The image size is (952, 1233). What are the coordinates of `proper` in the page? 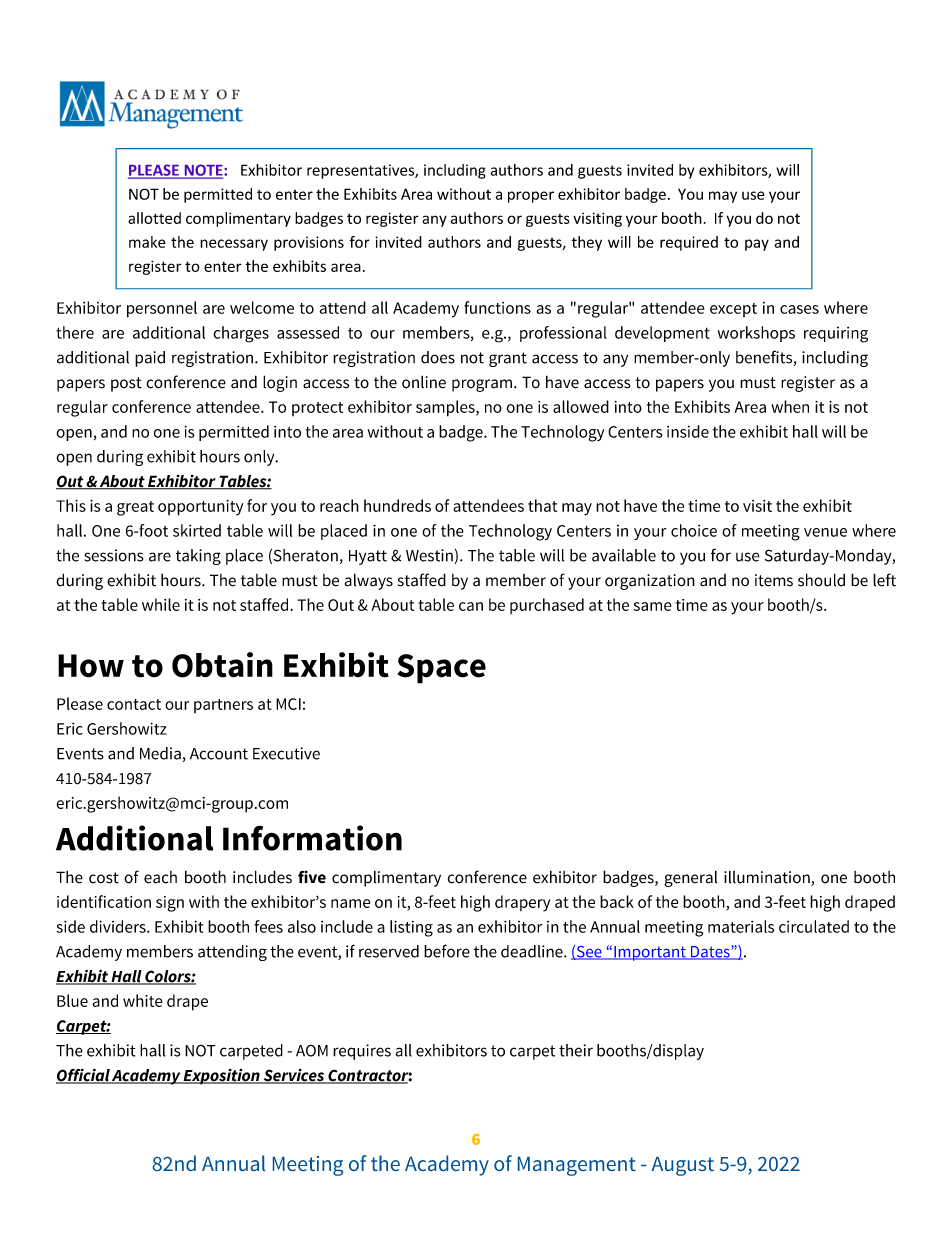 It's located at (531, 197).
